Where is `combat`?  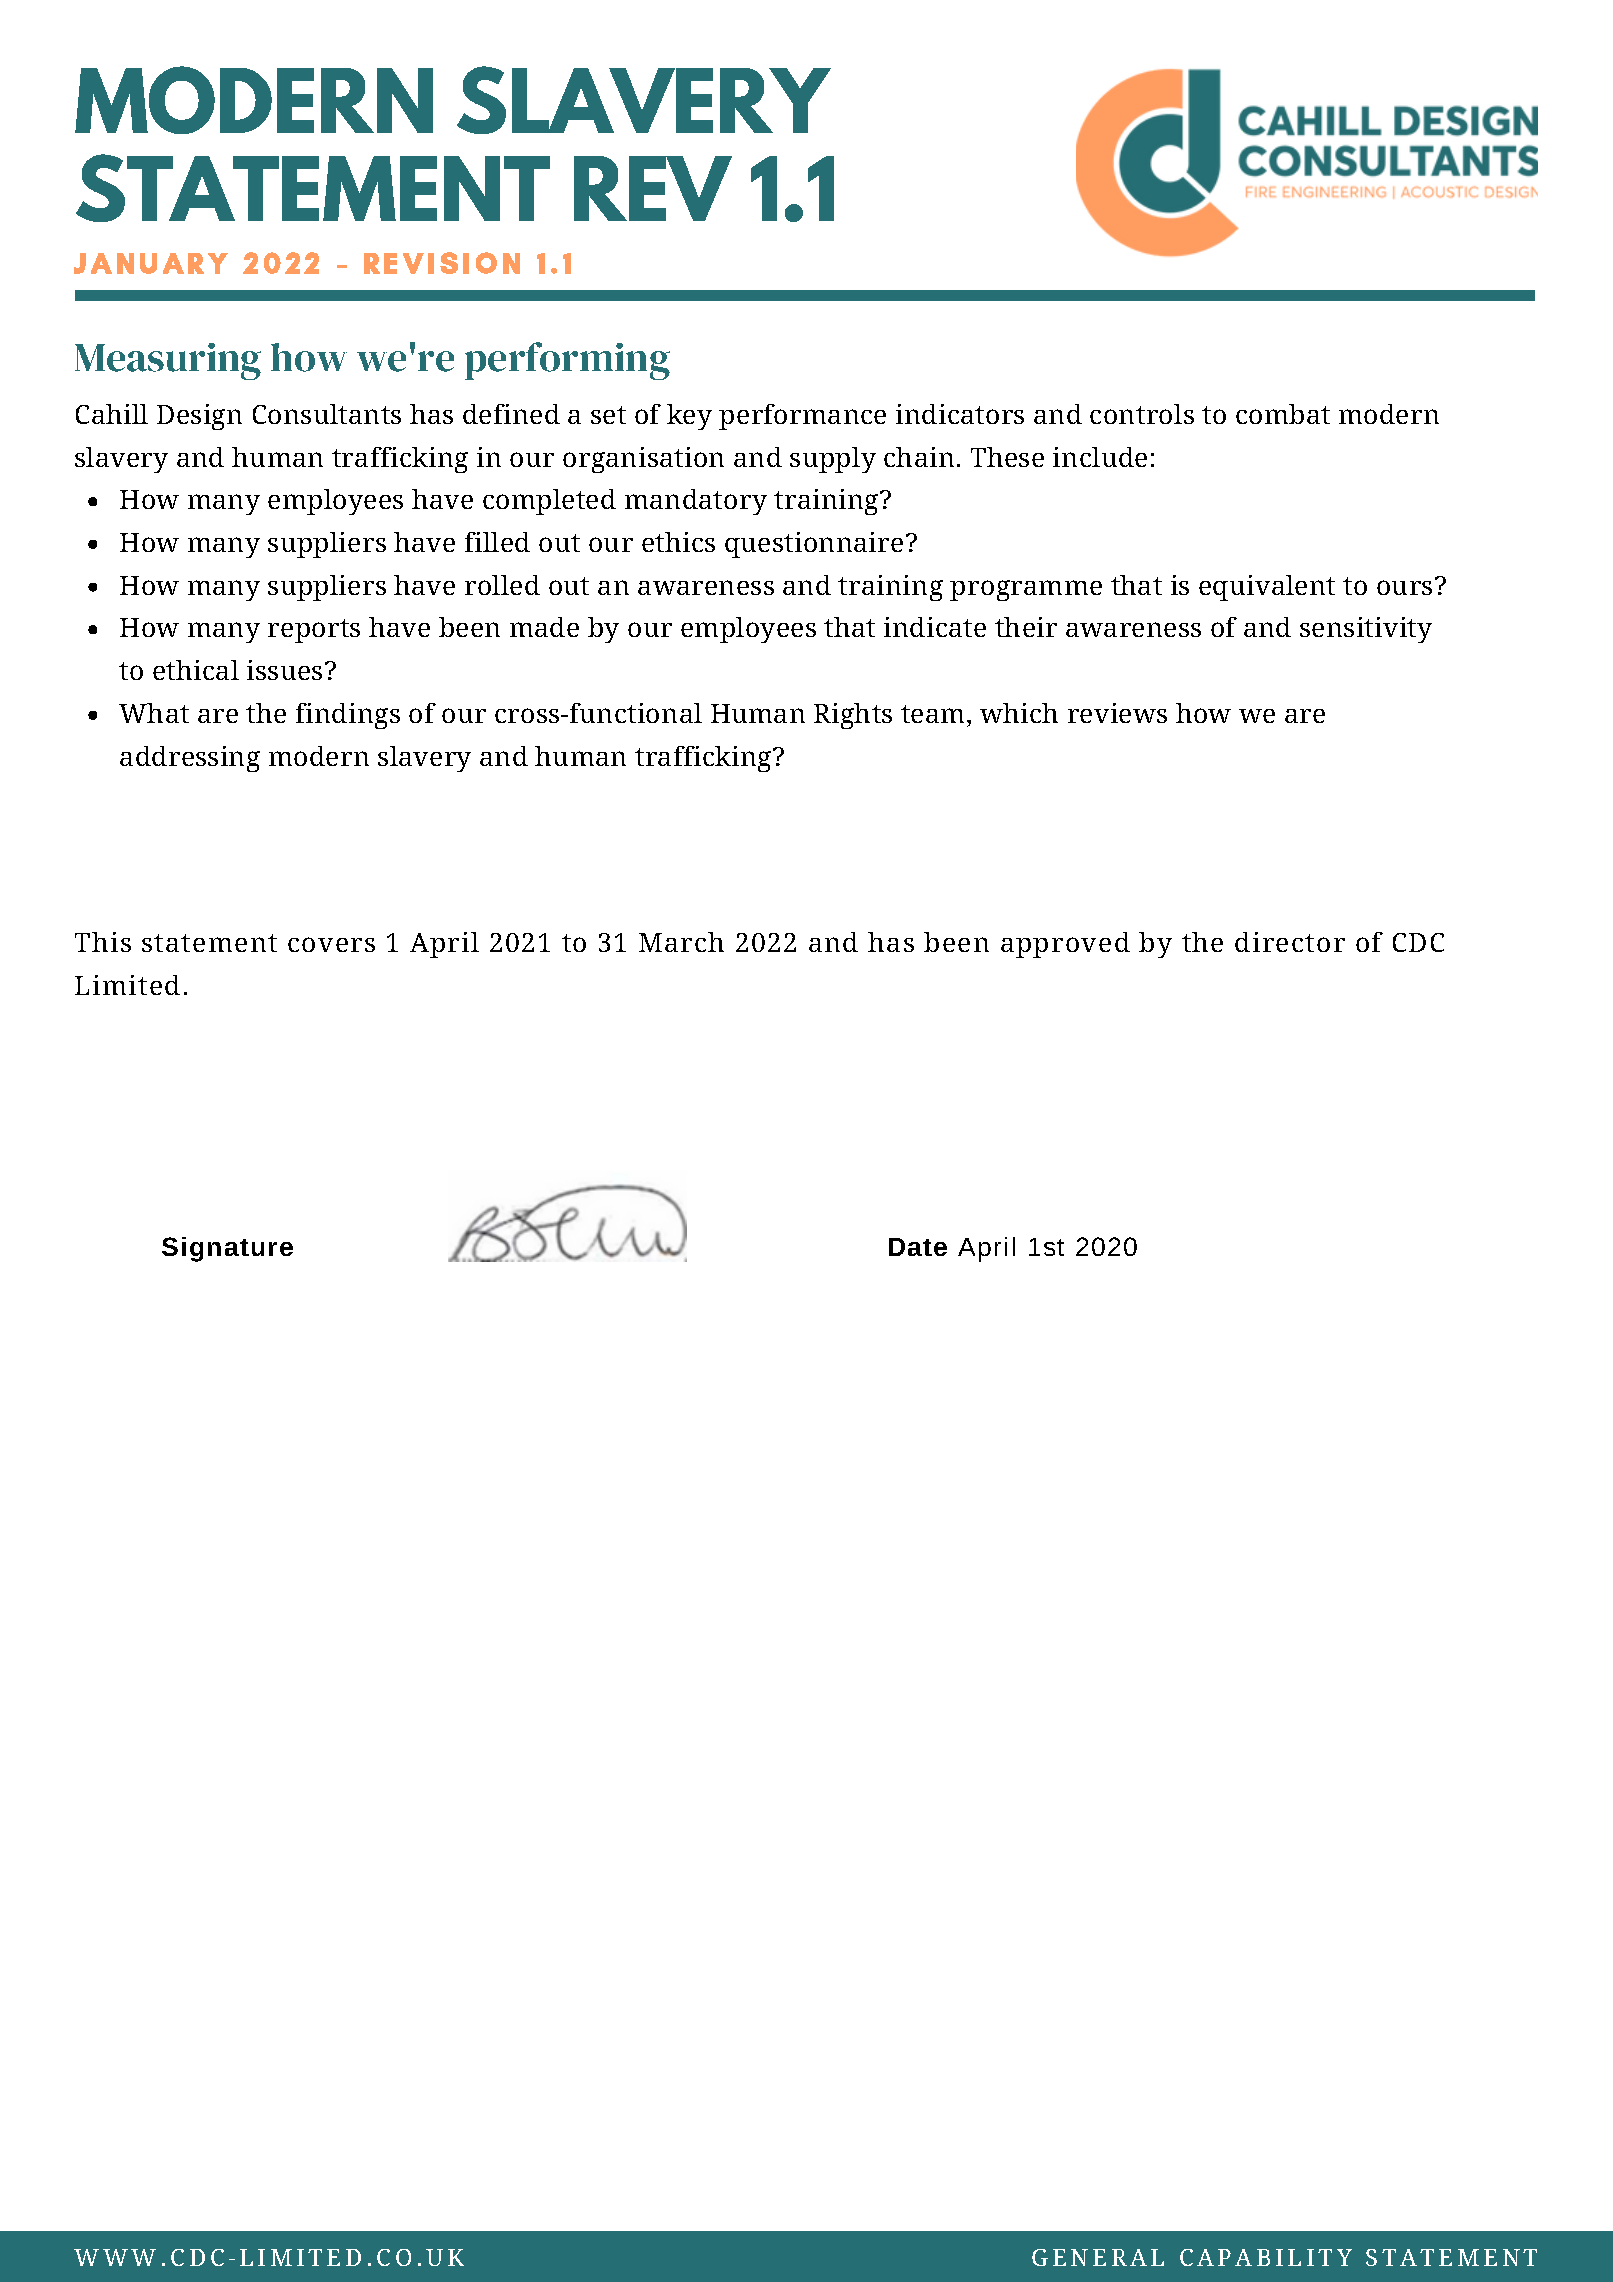
combat is located at coordinates (1283, 414).
